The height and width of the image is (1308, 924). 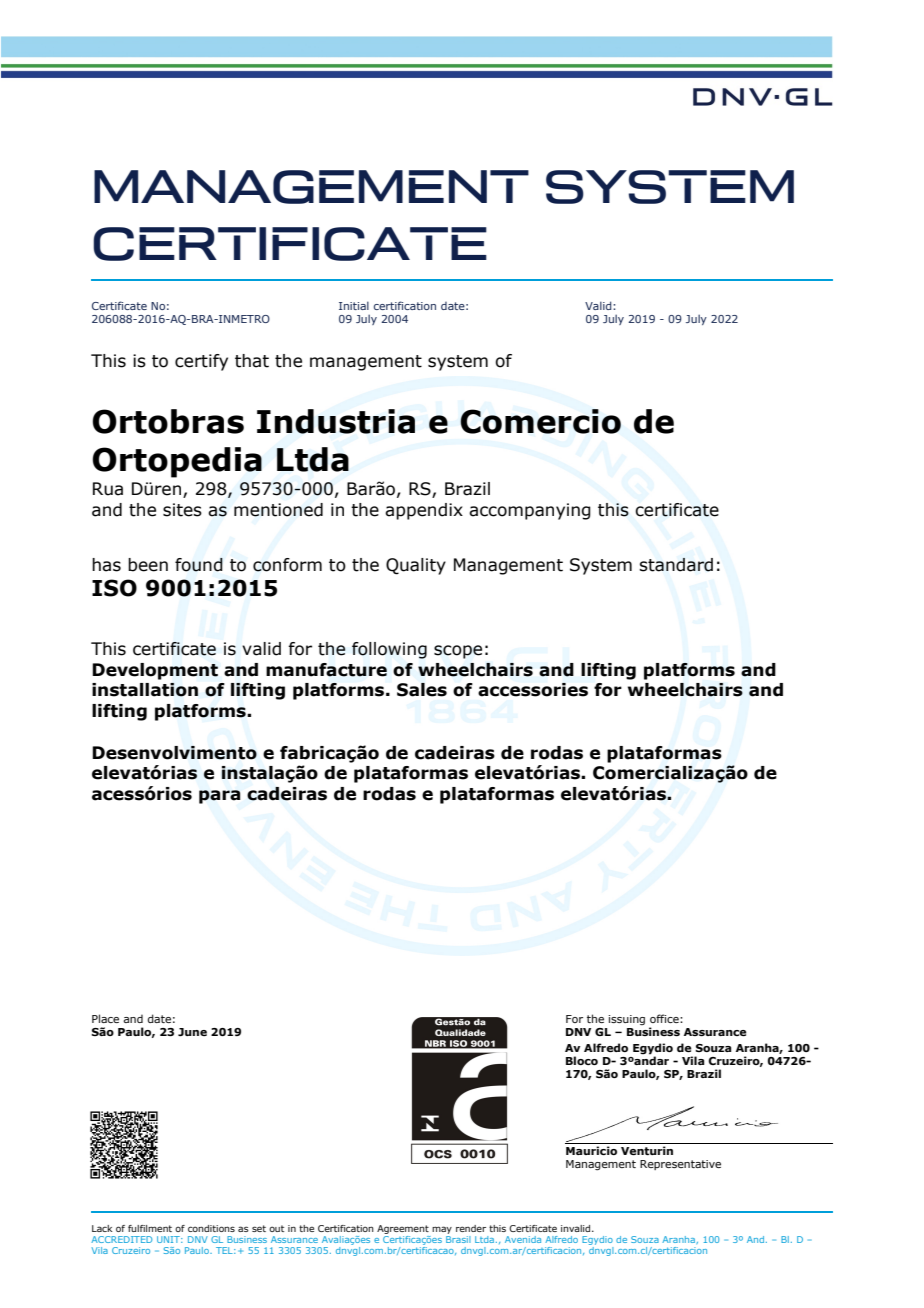 What do you see at coordinates (422, 690) in the image?
I see `Sales` at bounding box center [422, 690].
